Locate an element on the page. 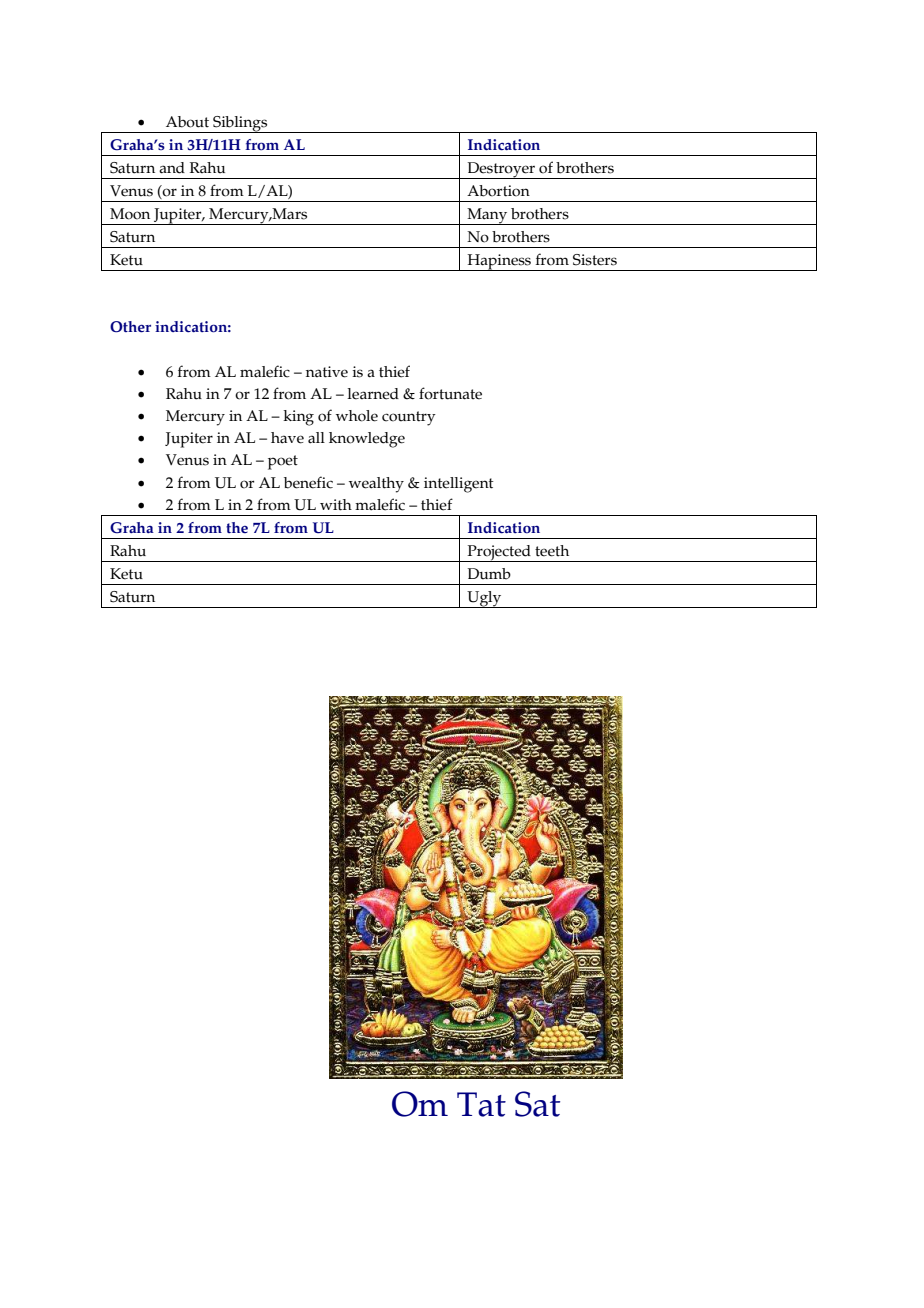  and is located at coordinates (172, 168).
